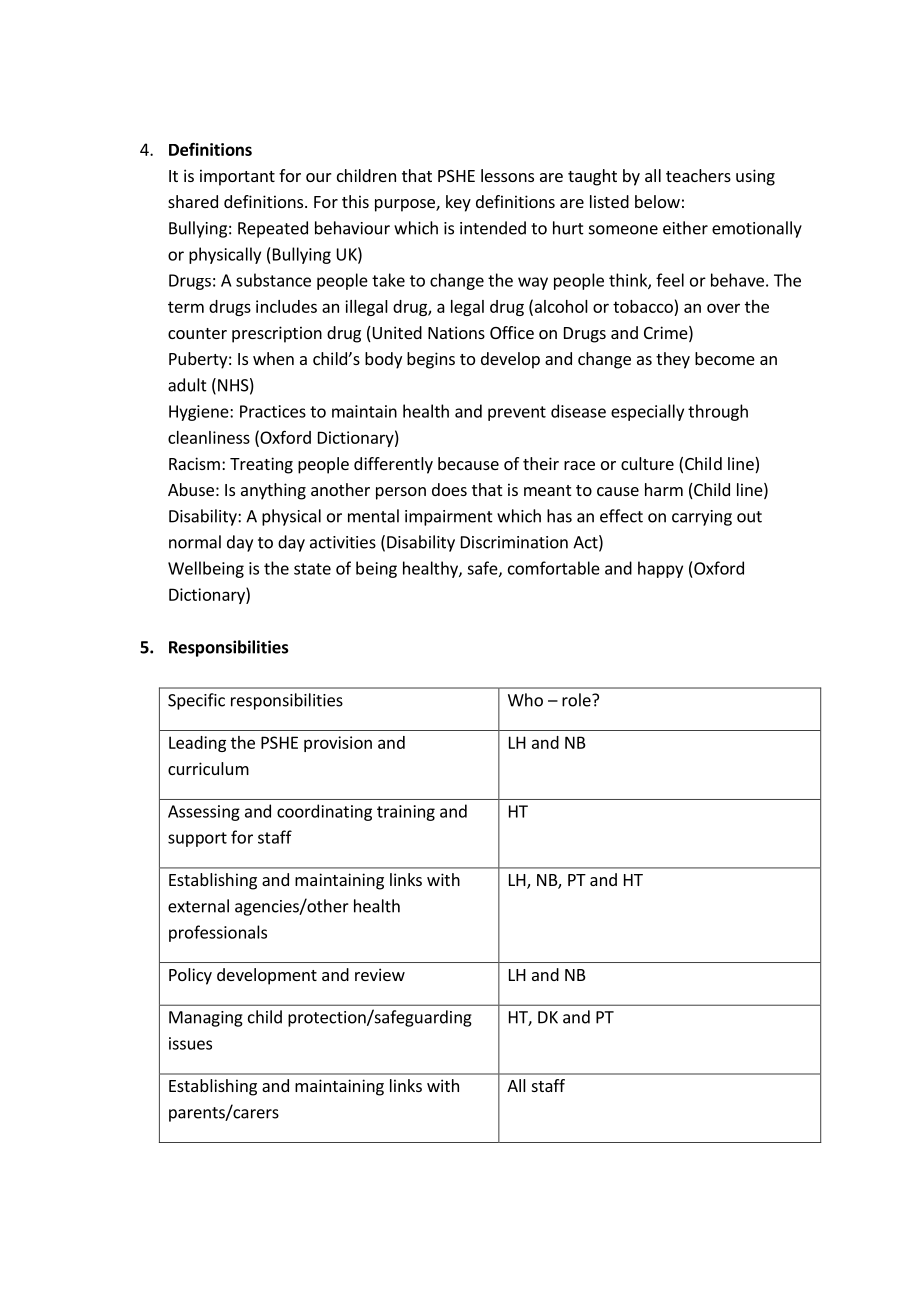  Describe the element at coordinates (718, 412) in the image. I see `through` at that location.
